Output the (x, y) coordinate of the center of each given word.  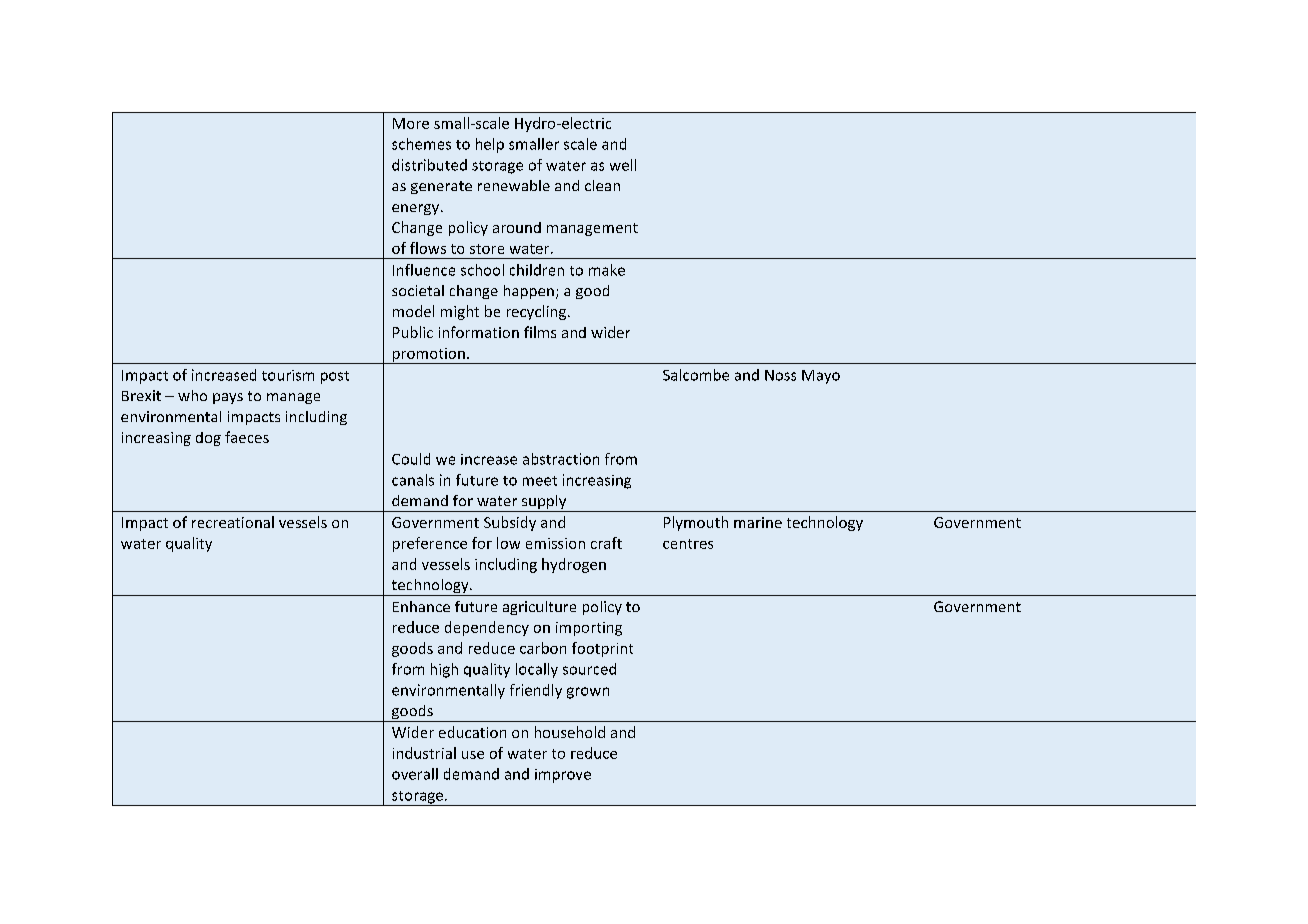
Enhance (421, 606)
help (490, 145)
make (607, 270)
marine (758, 522)
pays (228, 398)
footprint (602, 649)
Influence (424, 270)
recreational (233, 522)
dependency (487, 628)
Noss (780, 375)
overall (415, 774)
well (623, 165)
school (482, 270)
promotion (428, 356)
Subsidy (510, 523)
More (411, 123)
